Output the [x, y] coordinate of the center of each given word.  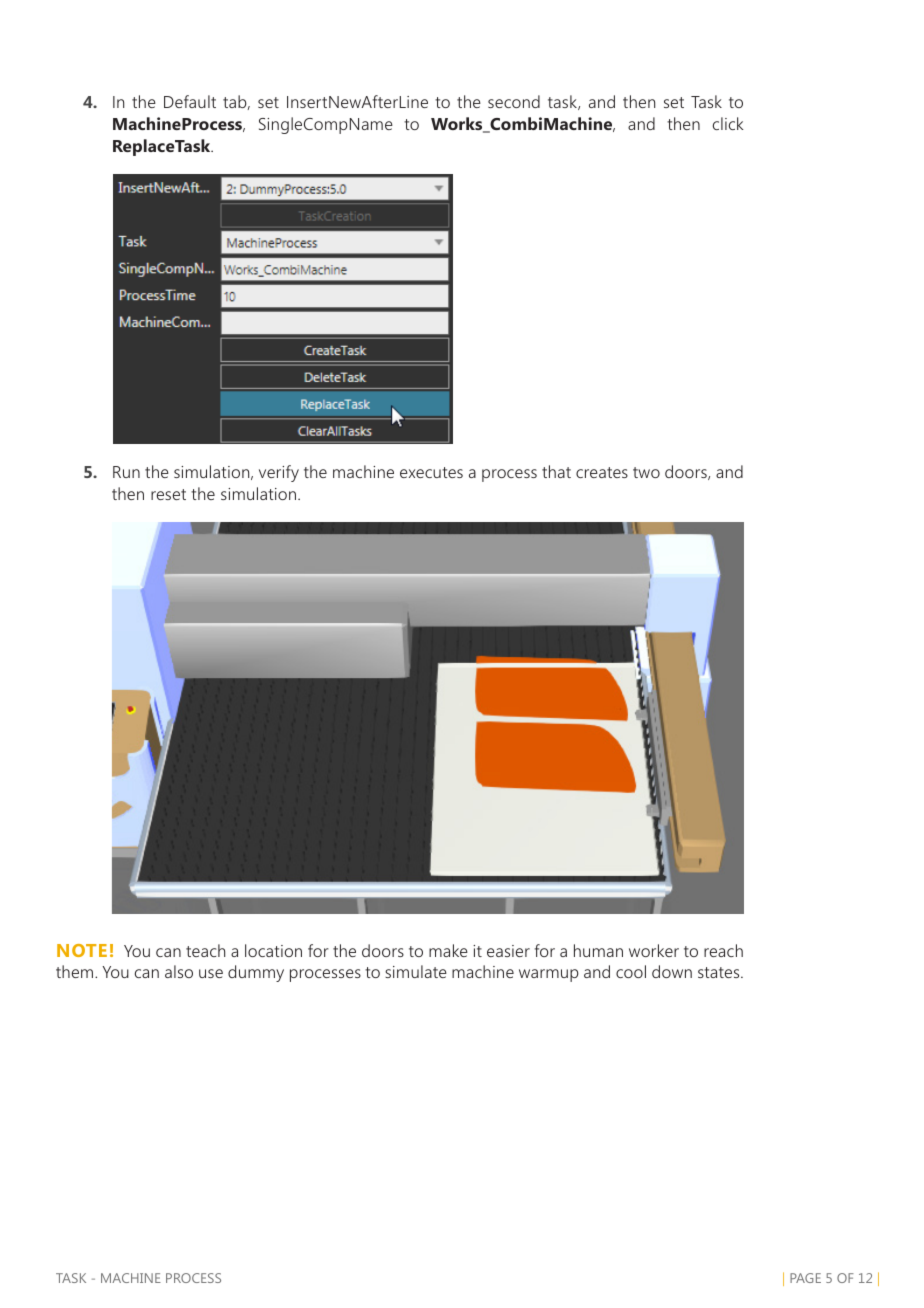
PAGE [805, 1278]
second [514, 101]
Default [190, 101]
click [728, 123]
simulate [416, 971]
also [179, 971]
